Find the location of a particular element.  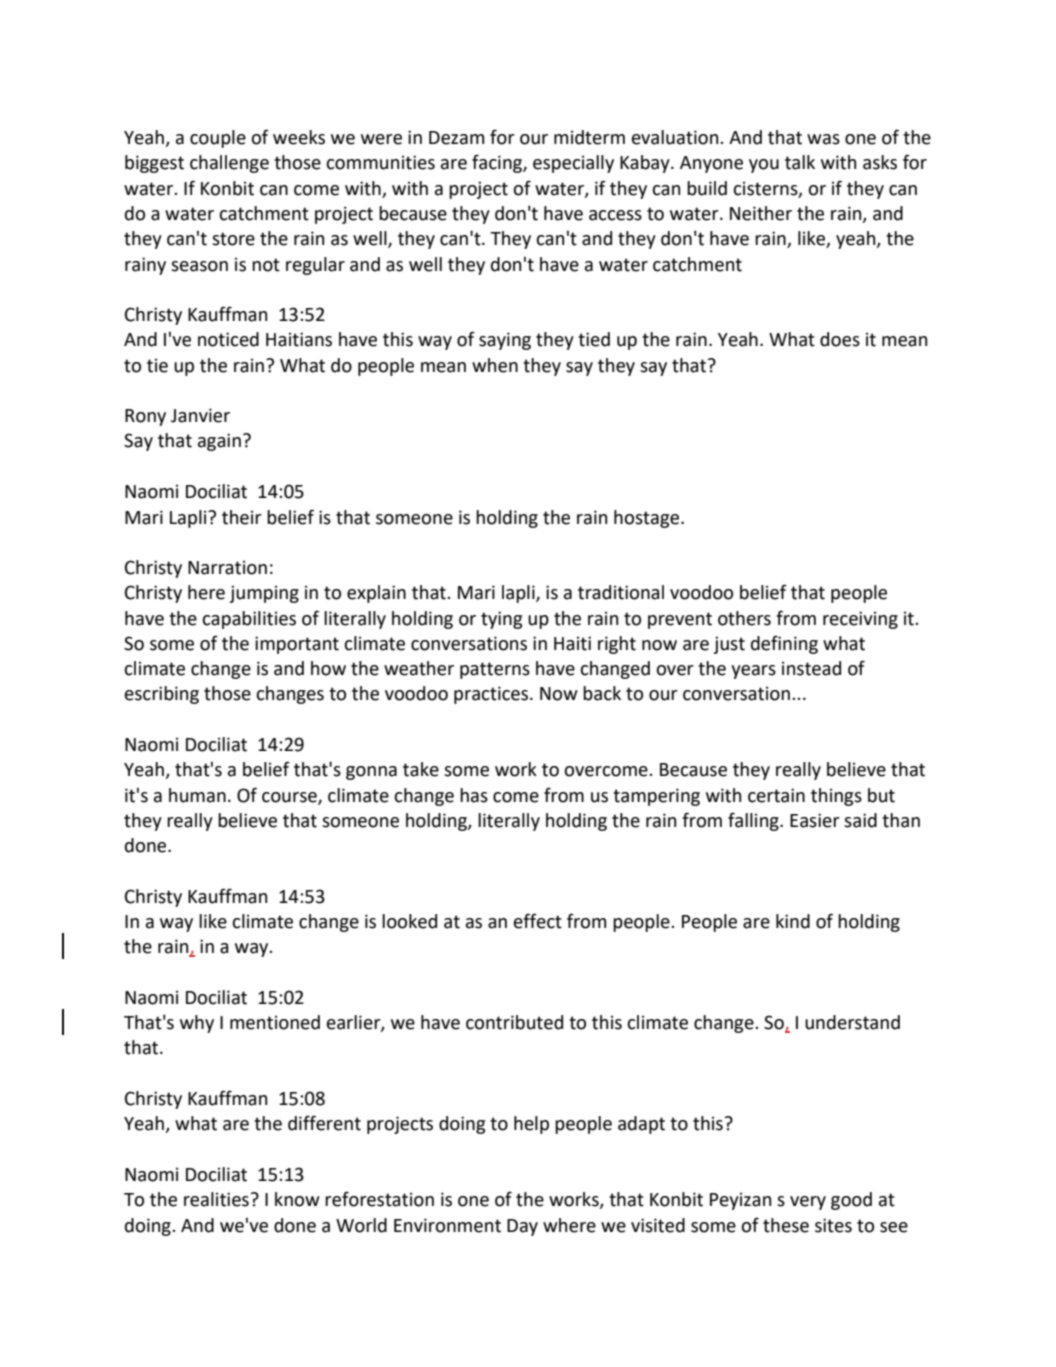

again is located at coordinates (219, 442).
